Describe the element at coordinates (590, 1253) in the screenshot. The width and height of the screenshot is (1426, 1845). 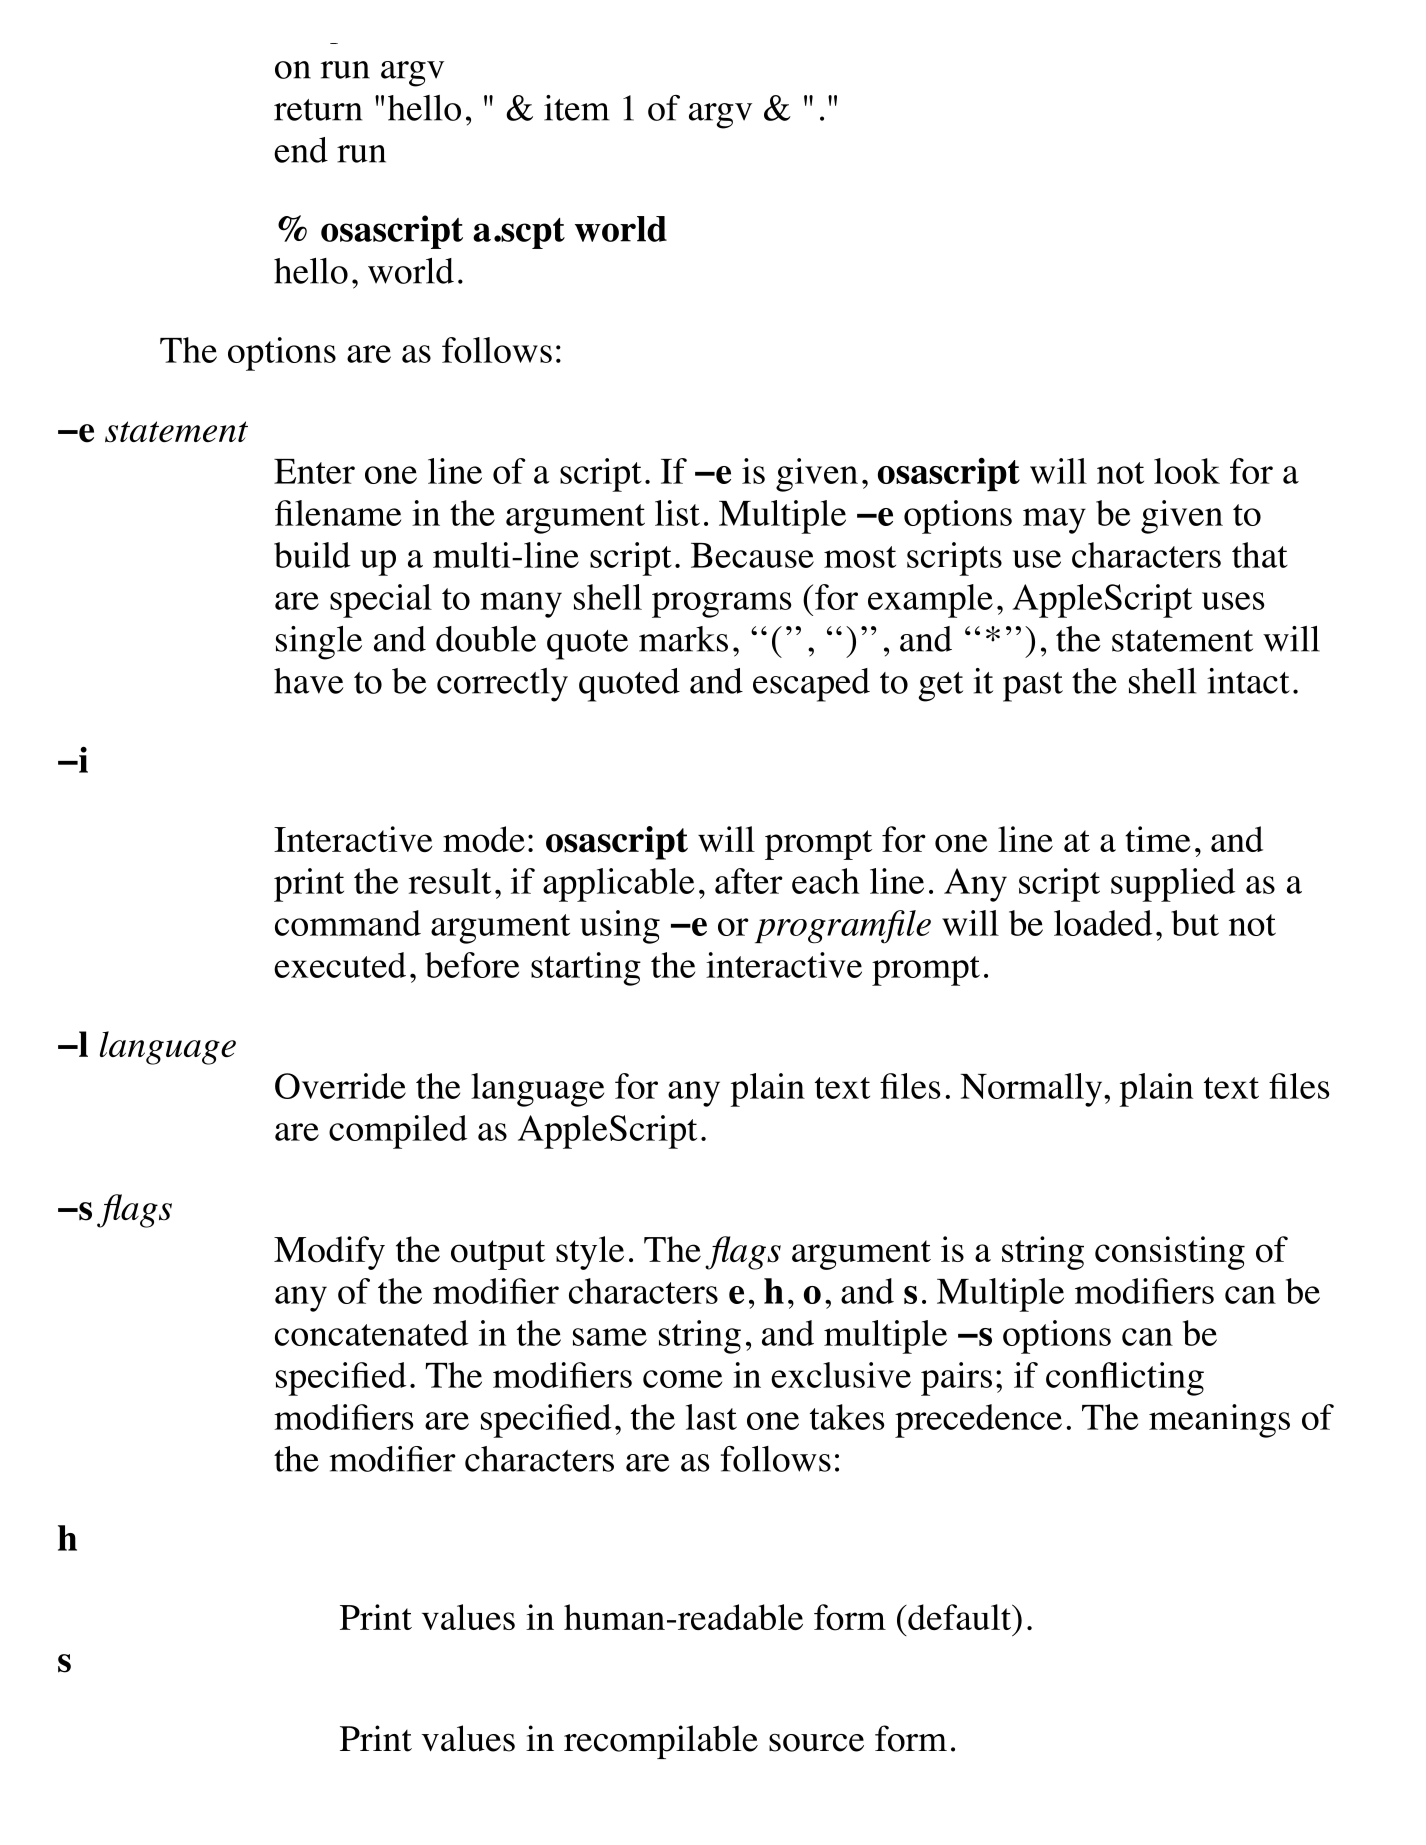
I see `style` at that location.
